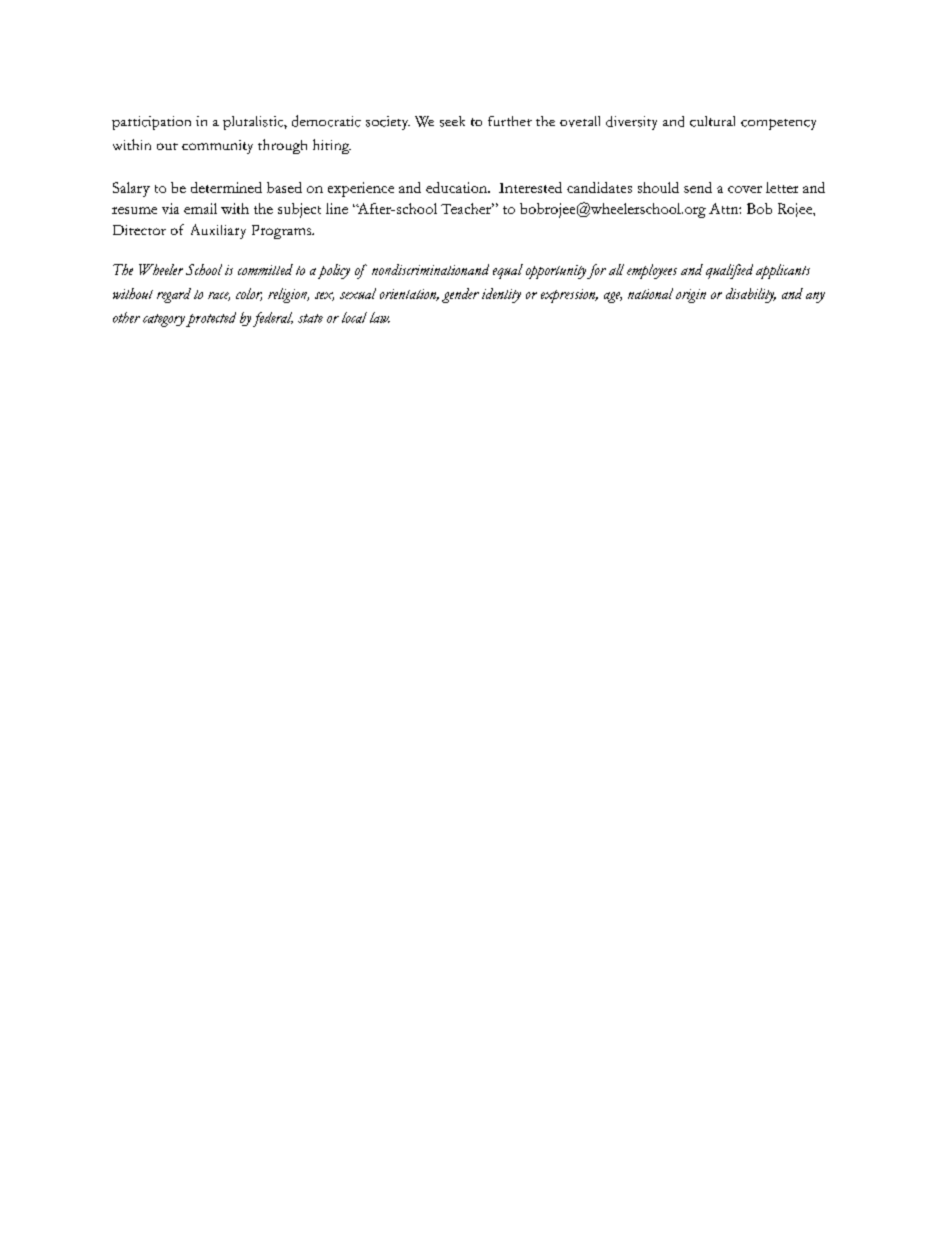 This screenshot has width=952, height=1233. I want to click on participation, so click(151, 123).
